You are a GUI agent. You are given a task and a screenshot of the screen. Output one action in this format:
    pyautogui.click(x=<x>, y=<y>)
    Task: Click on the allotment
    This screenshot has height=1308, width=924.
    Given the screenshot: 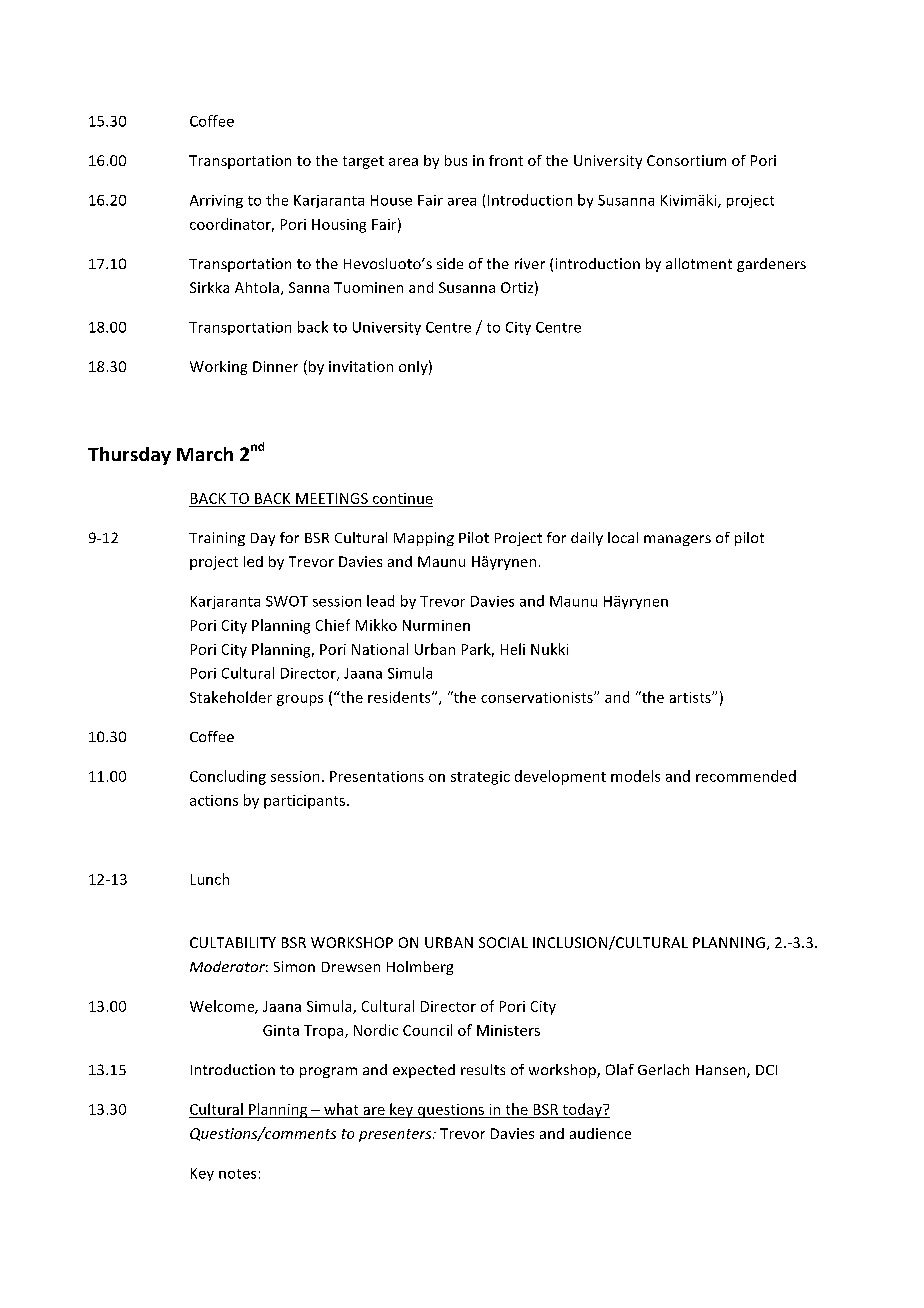 What is the action you would take?
    pyautogui.click(x=699, y=263)
